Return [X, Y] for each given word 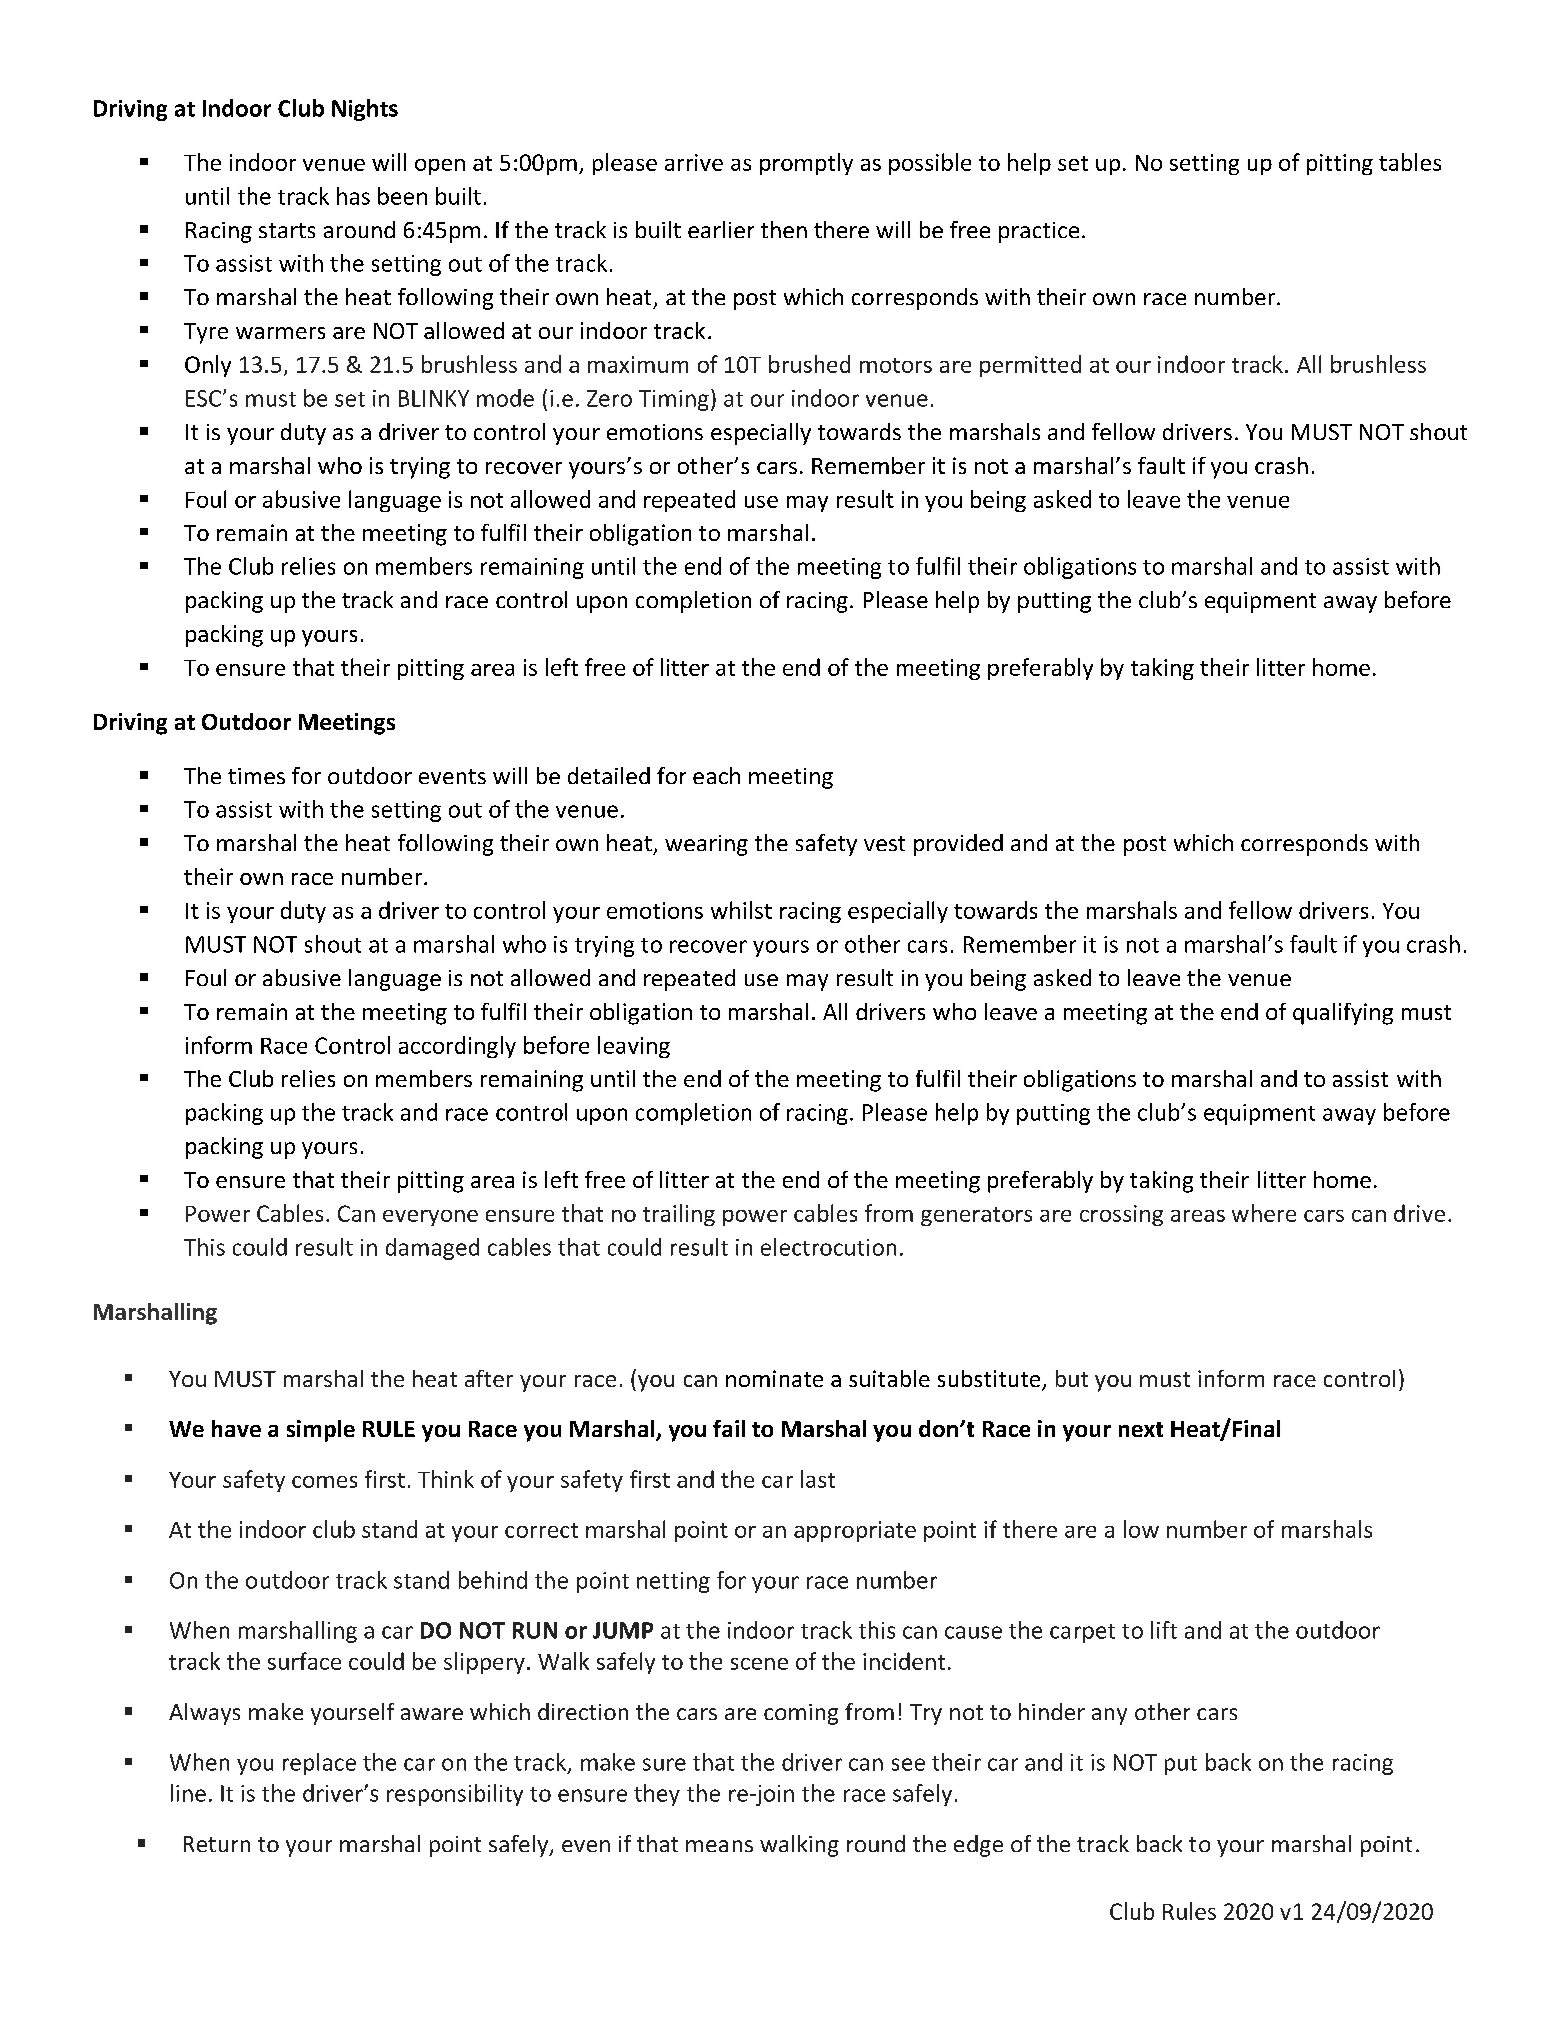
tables [1410, 162]
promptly [806, 164]
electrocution [828, 1247]
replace [319, 1764]
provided [958, 845]
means [719, 1846]
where [1264, 1213]
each [716, 775]
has [353, 196]
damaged [432, 1249]
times [256, 776]
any [1109, 1716]
